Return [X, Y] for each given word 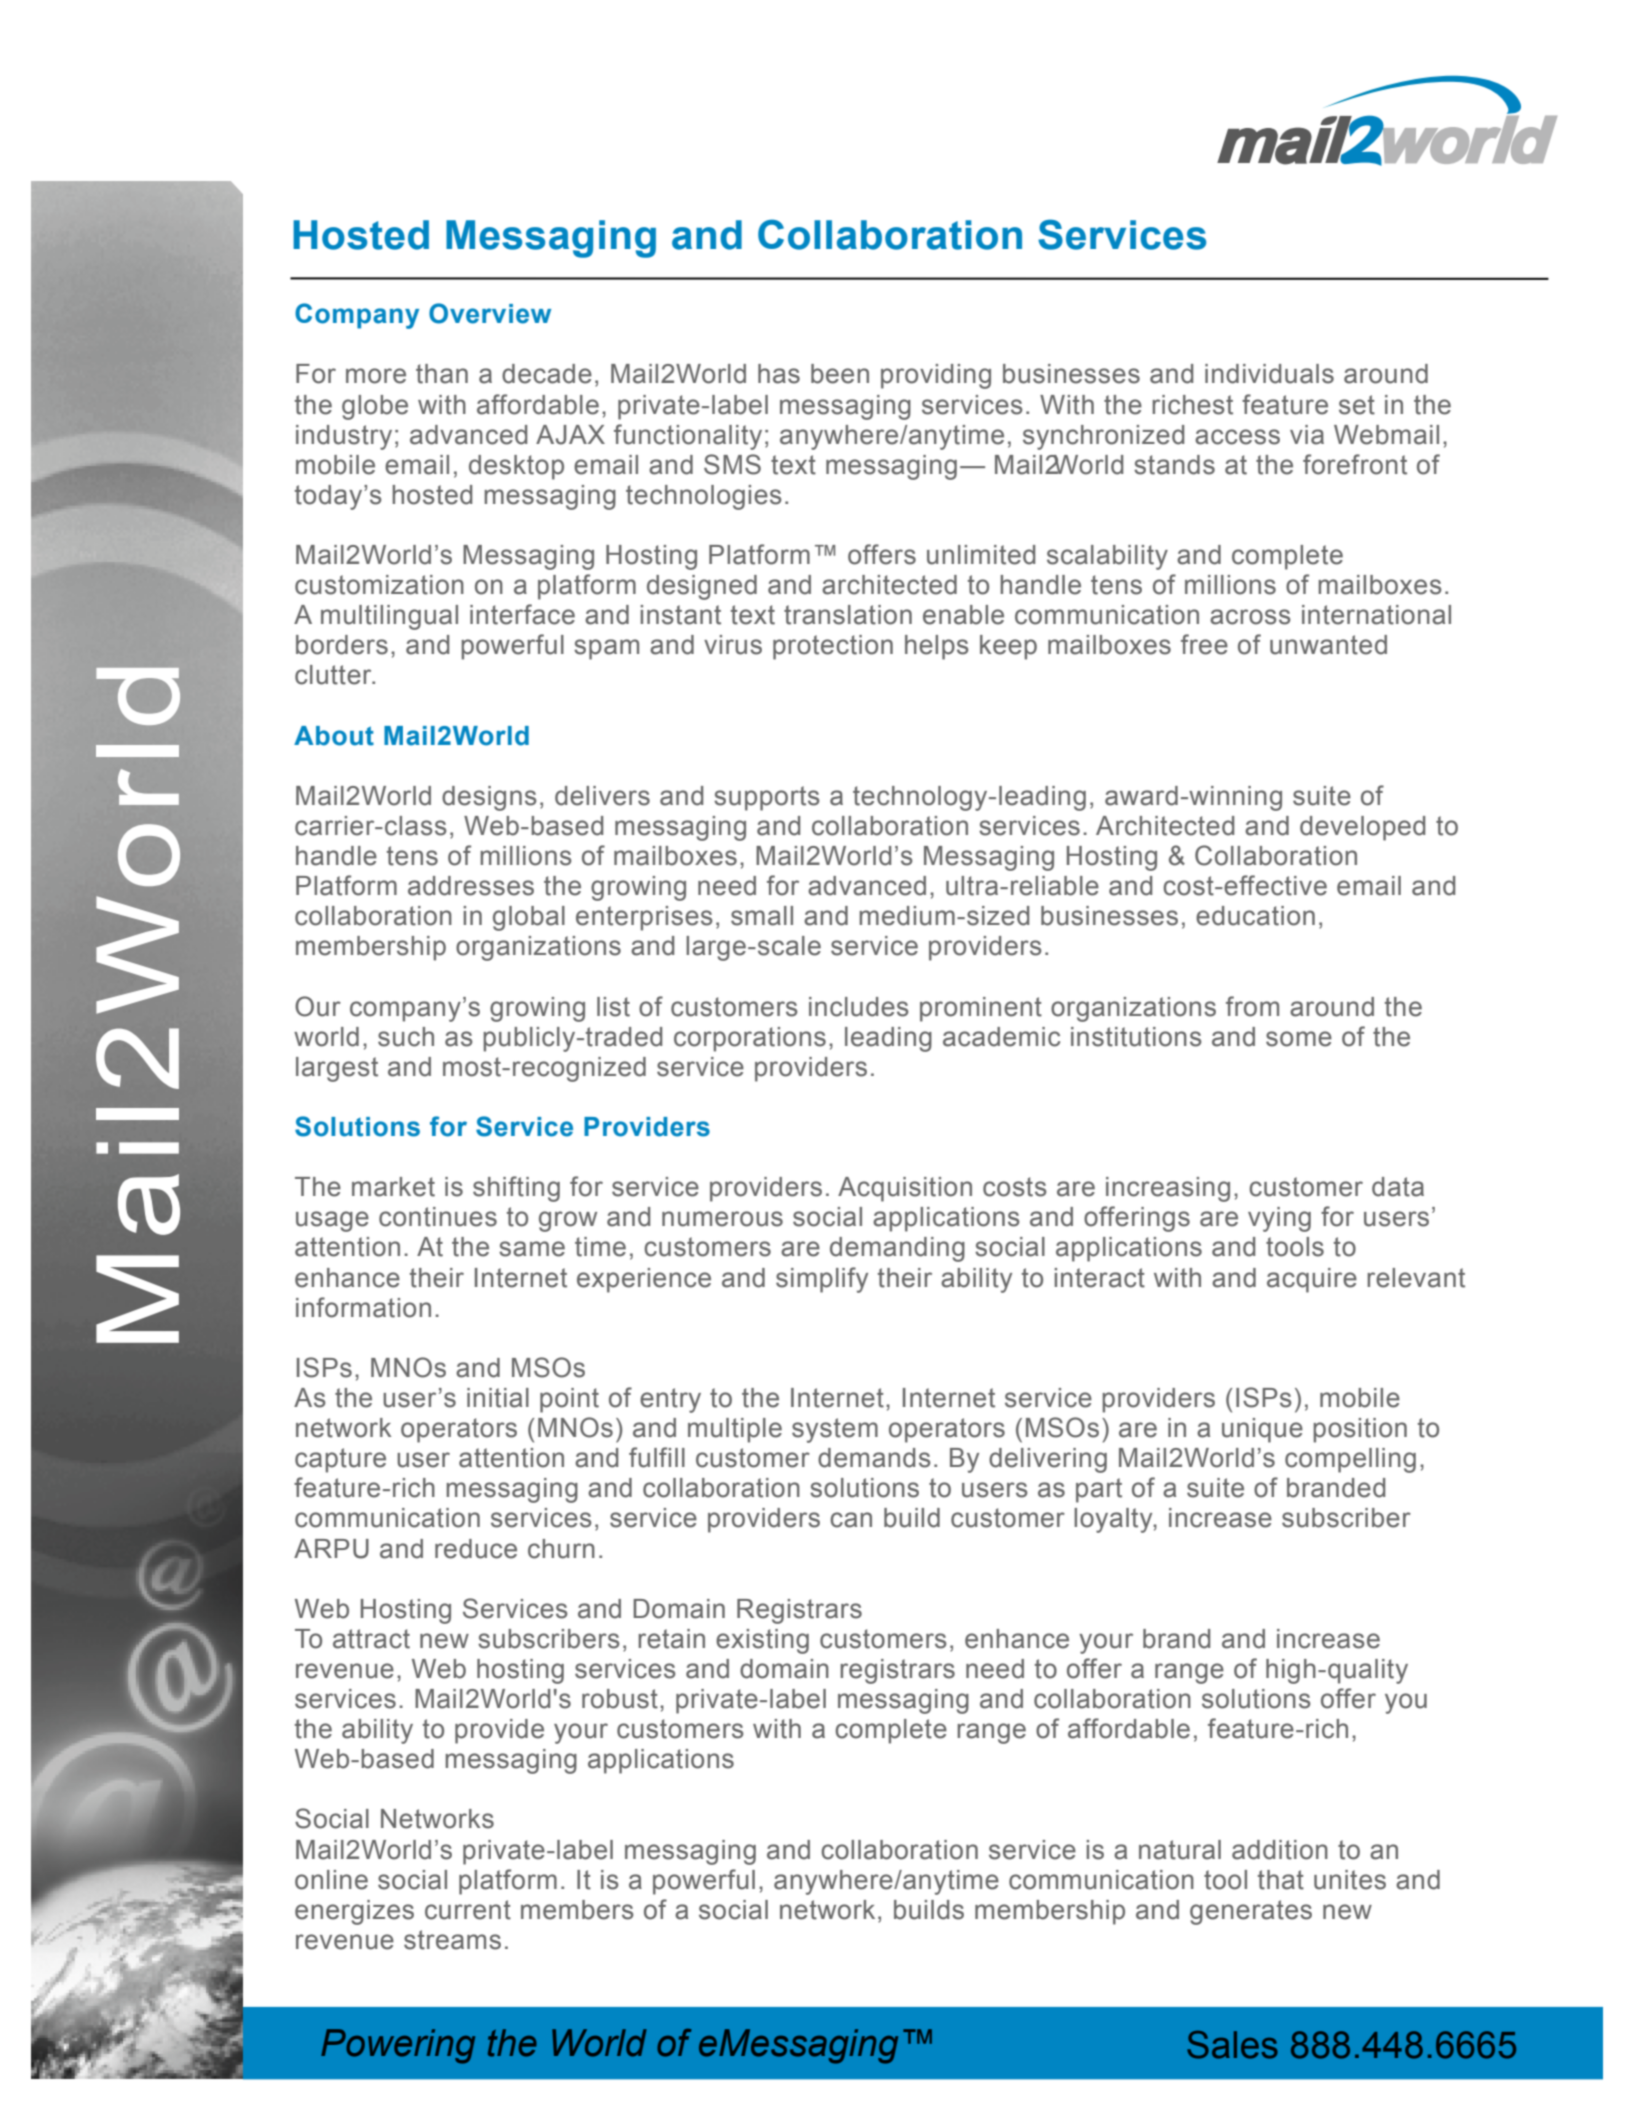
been [840, 374]
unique [1262, 1430]
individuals [1269, 374]
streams [452, 1940]
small [762, 916]
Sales [1232, 2045]
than [442, 374]
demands [874, 1458]
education [1255, 916]
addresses [471, 886]
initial [498, 1398]
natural [1180, 1850]
